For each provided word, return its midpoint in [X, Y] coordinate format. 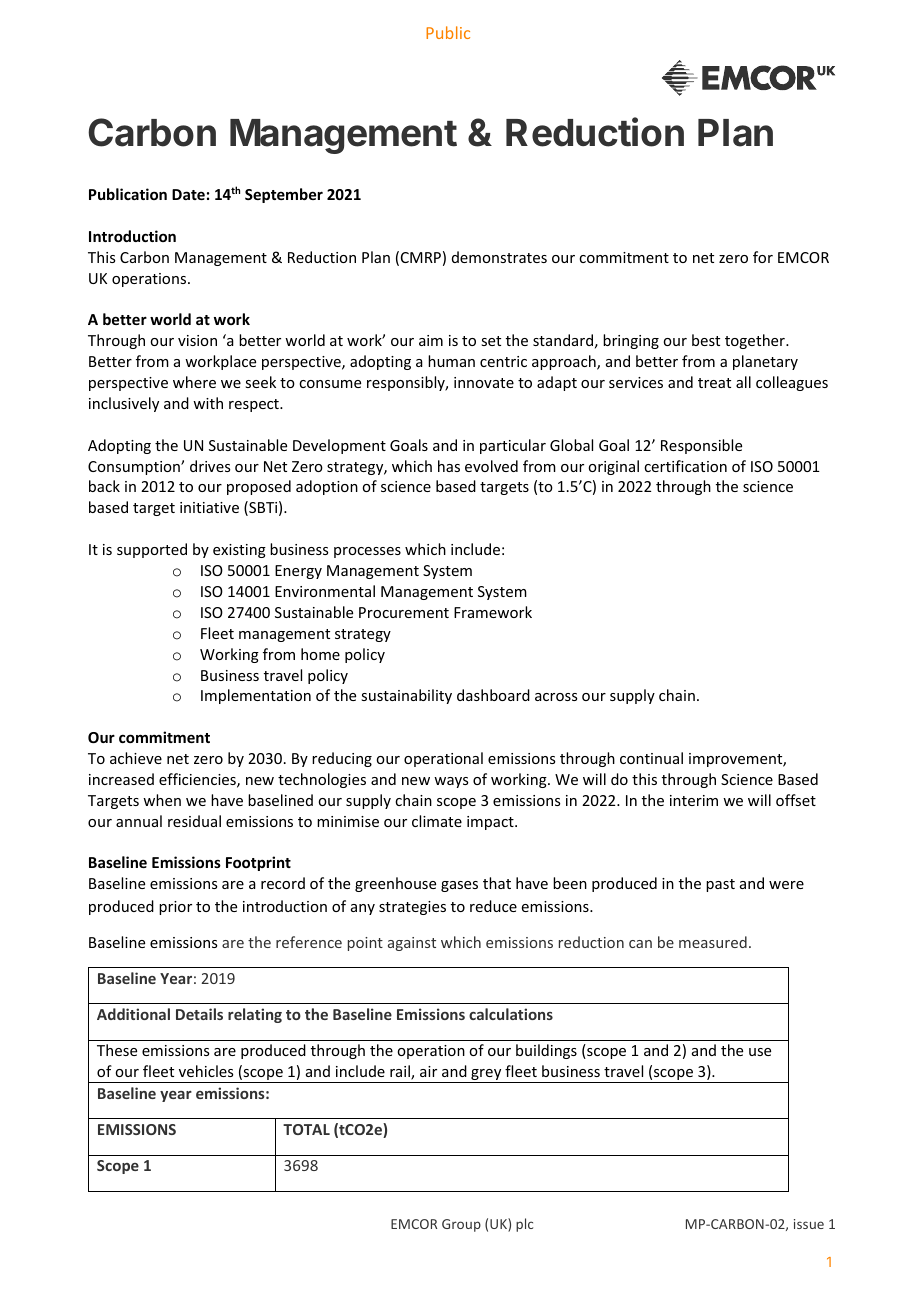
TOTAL [306, 1129]
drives [210, 466]
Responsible [701, 446]
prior [175, 908]
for [763, 257]
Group [461, 1225]
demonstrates [499, 257]
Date [188, 194]
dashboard [493, 695]
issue [809, 1224]
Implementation [256, 696]
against [412, 944]
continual [651, 758]
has [449, 466]
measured [713, 942]
